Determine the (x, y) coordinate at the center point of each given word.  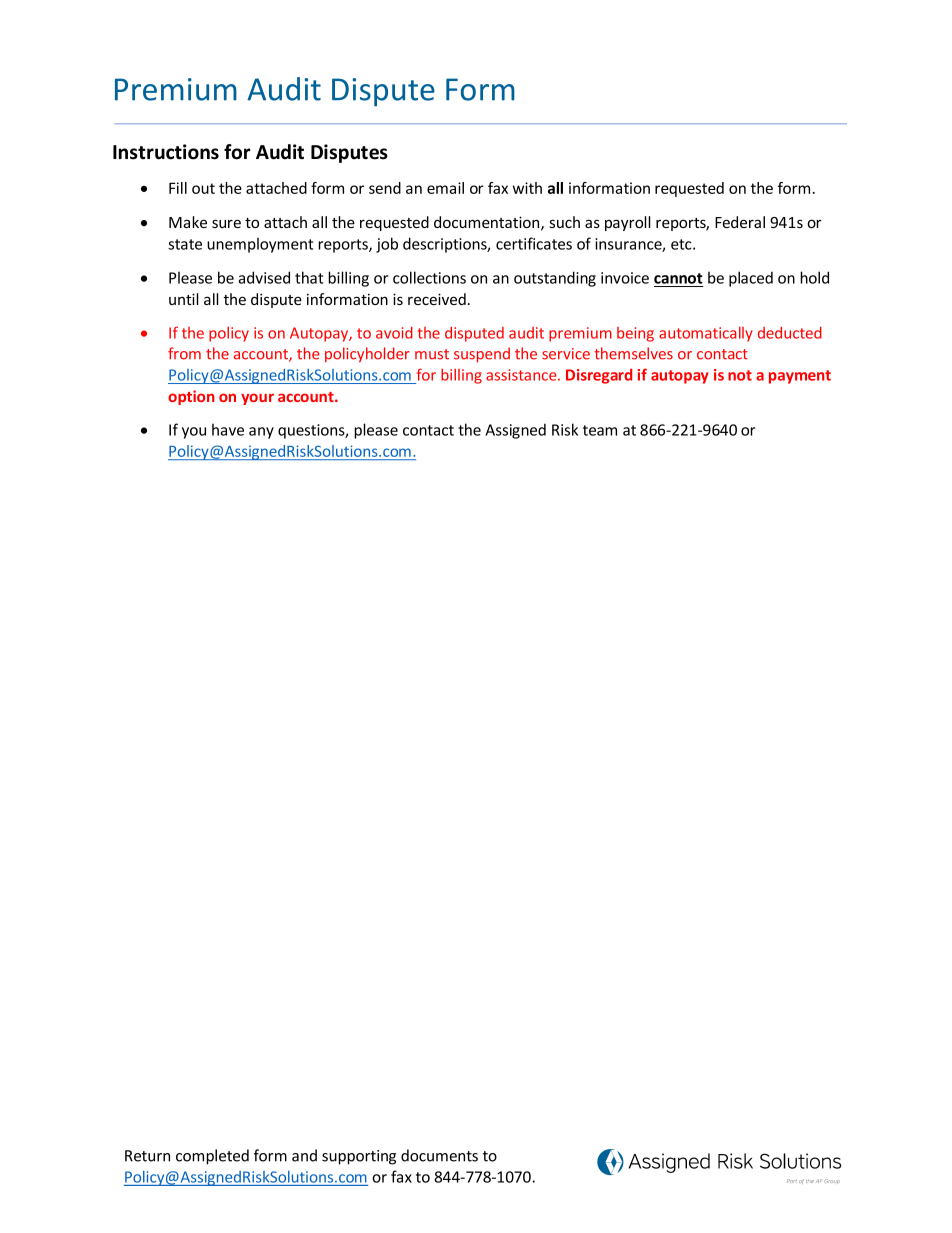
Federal (740, 222)
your (257, 399)
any (261, 433)
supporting (359, 1157)
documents (439, 1155)
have (228, 429)
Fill (178, 188)
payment (800, 377)
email (445, 188)
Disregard (599, 376)
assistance (522, 375)
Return (147, 1156)
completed (212, 1157)
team (600, 430)
